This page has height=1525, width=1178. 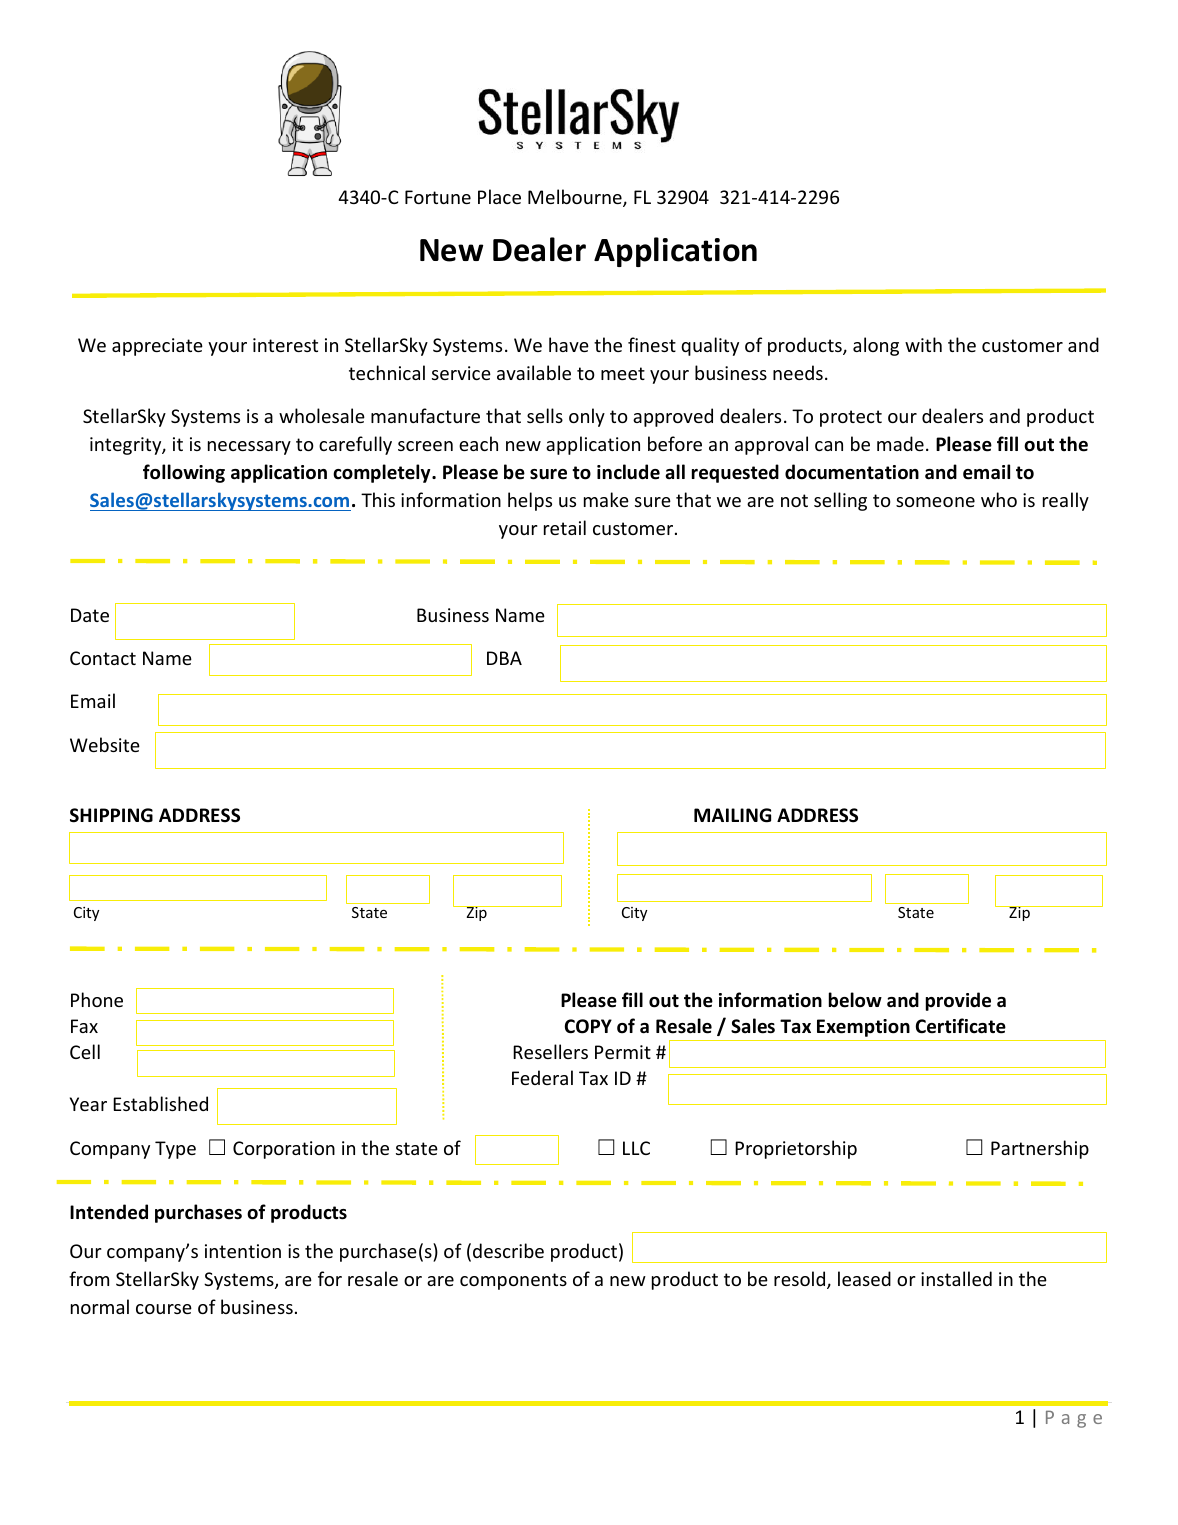 What do you see at coordinates (923, 344) in the page?
I see `with` at bounding box center [923, 344].
